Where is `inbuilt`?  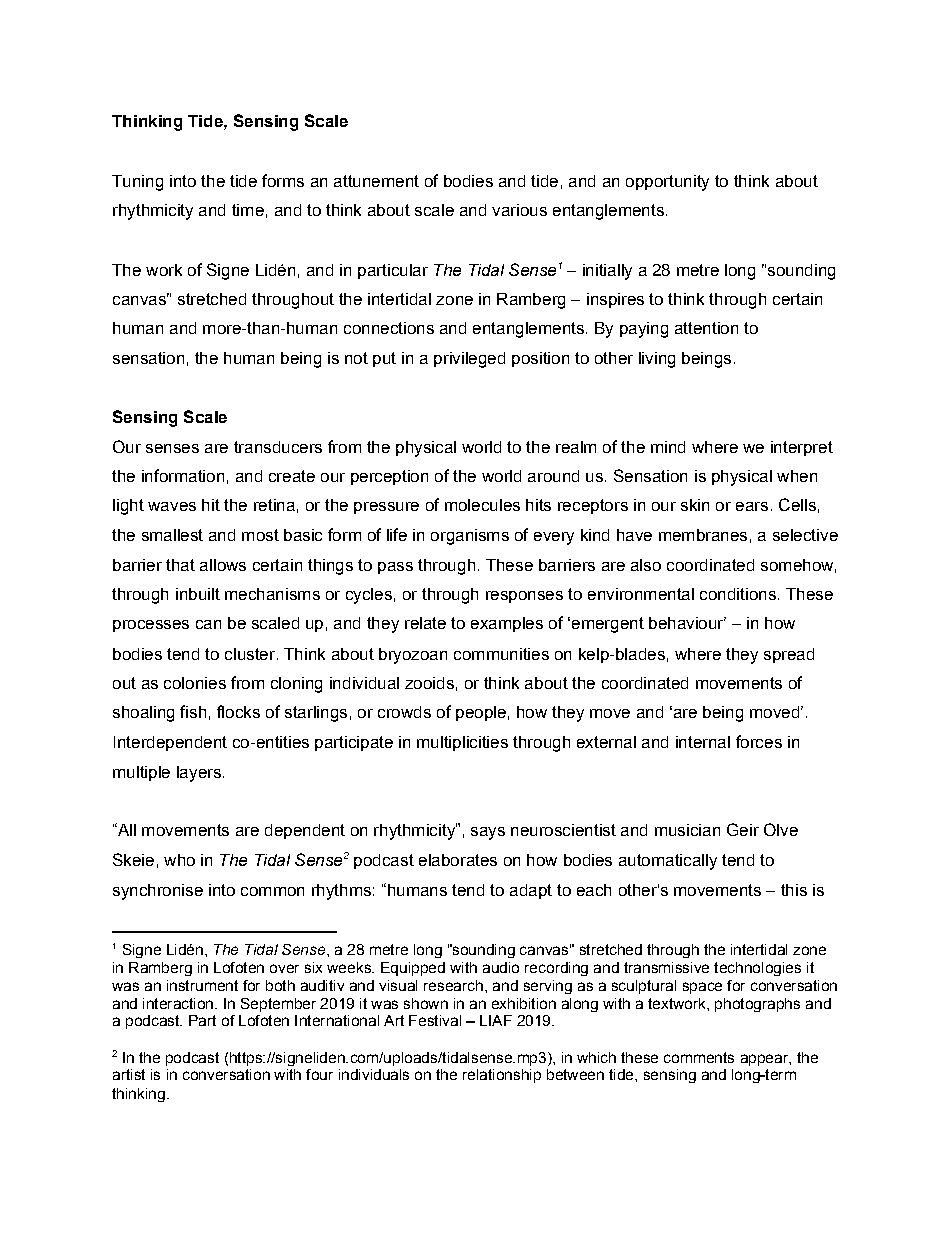 inbuilt is located at coordinates (198, 594).
